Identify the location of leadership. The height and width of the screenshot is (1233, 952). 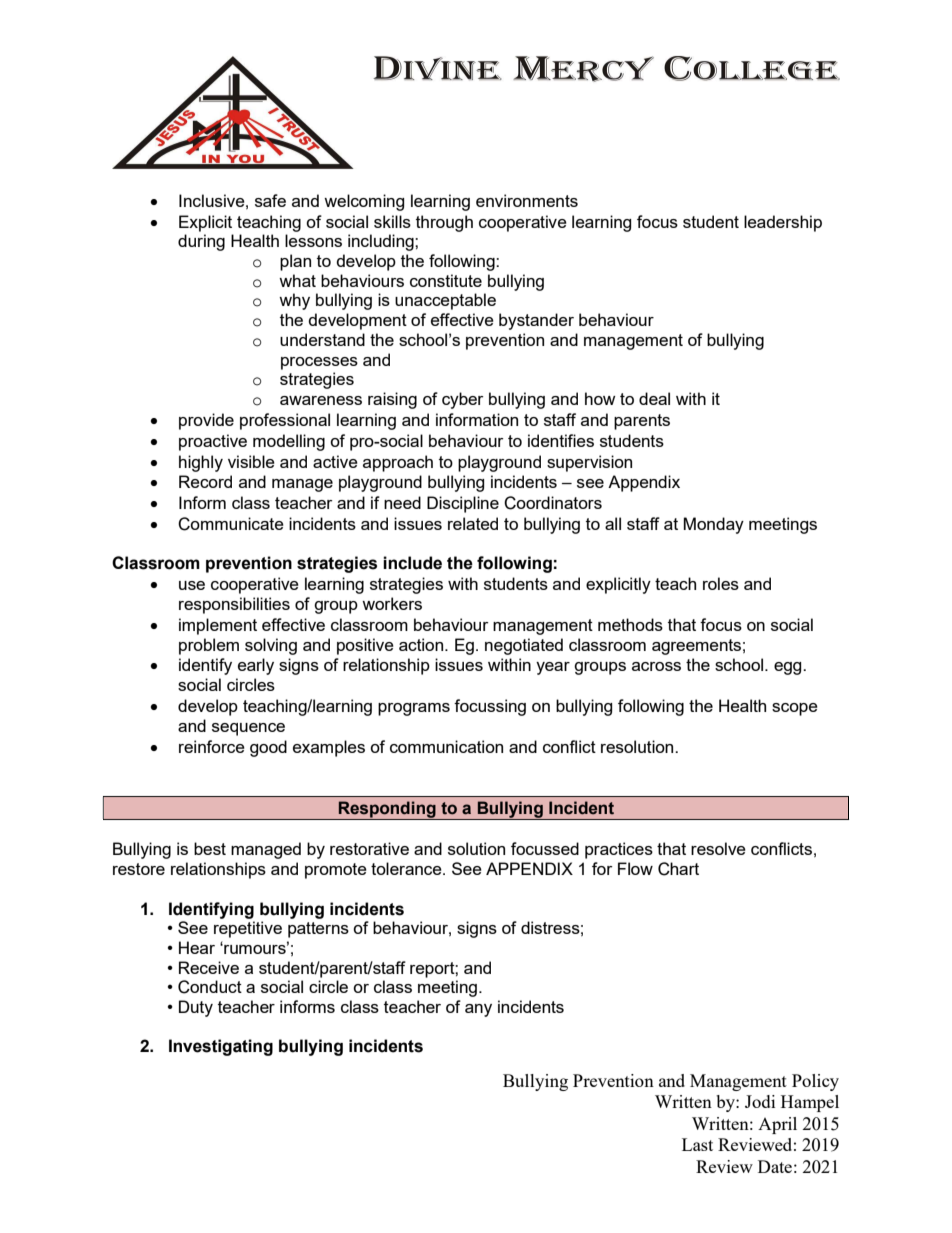
(783, 223).
